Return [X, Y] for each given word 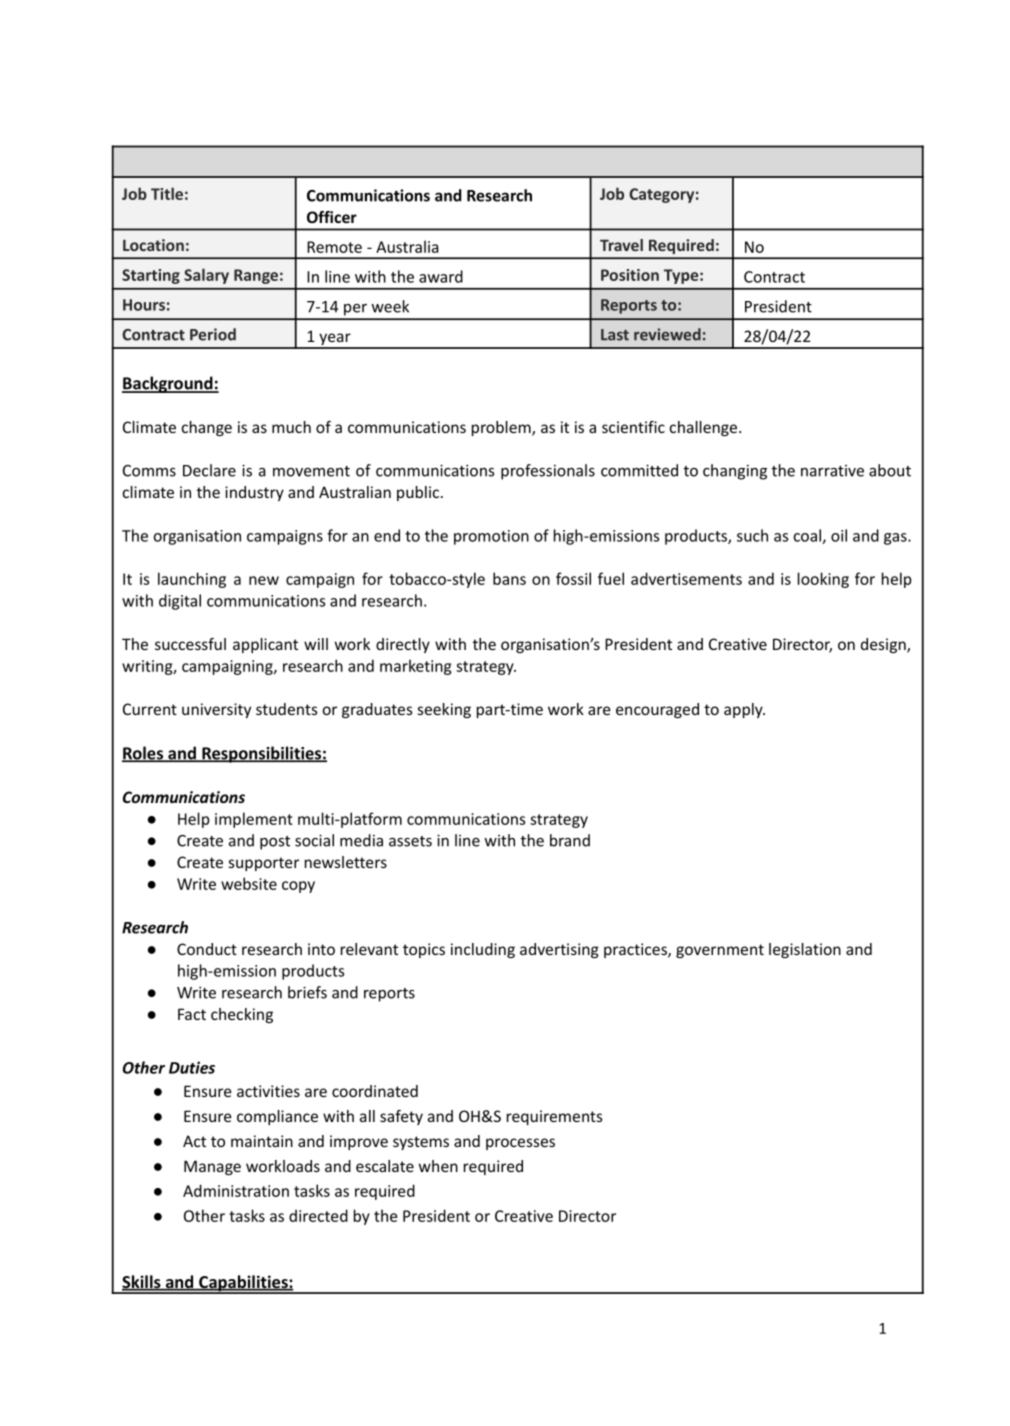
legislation [805, 950]
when [438, 1166]
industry [254, 493]
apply [744, 710]
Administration [236, 1190]
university [216, 710]
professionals [548, 472]
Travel [621, 245]
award [441, 276]
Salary [206, 276]
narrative [832, 471]
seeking [444, 710]
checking [242, 1015]
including [483, 950]
